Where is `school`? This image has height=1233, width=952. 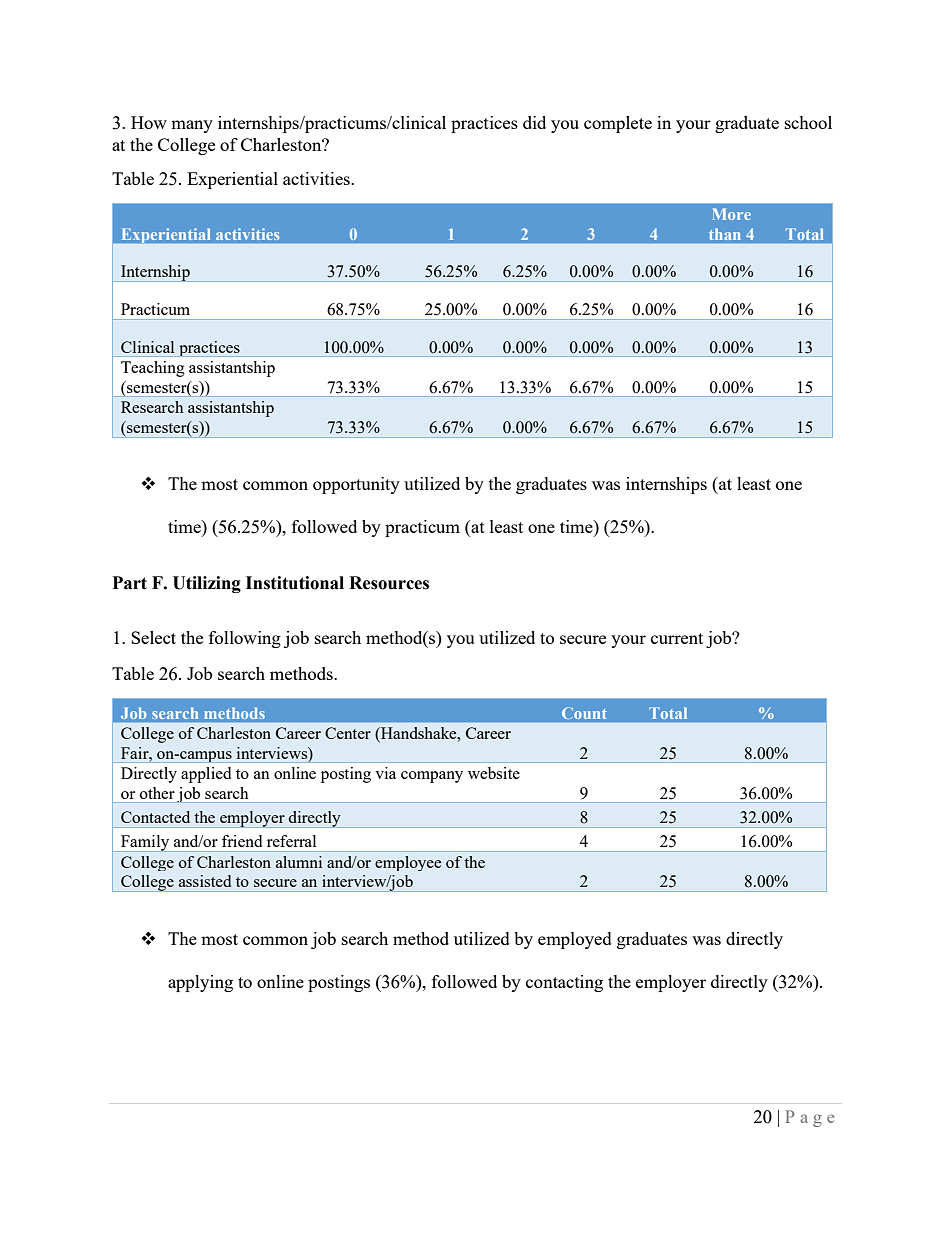 school is located at coordinates (808, 122).
